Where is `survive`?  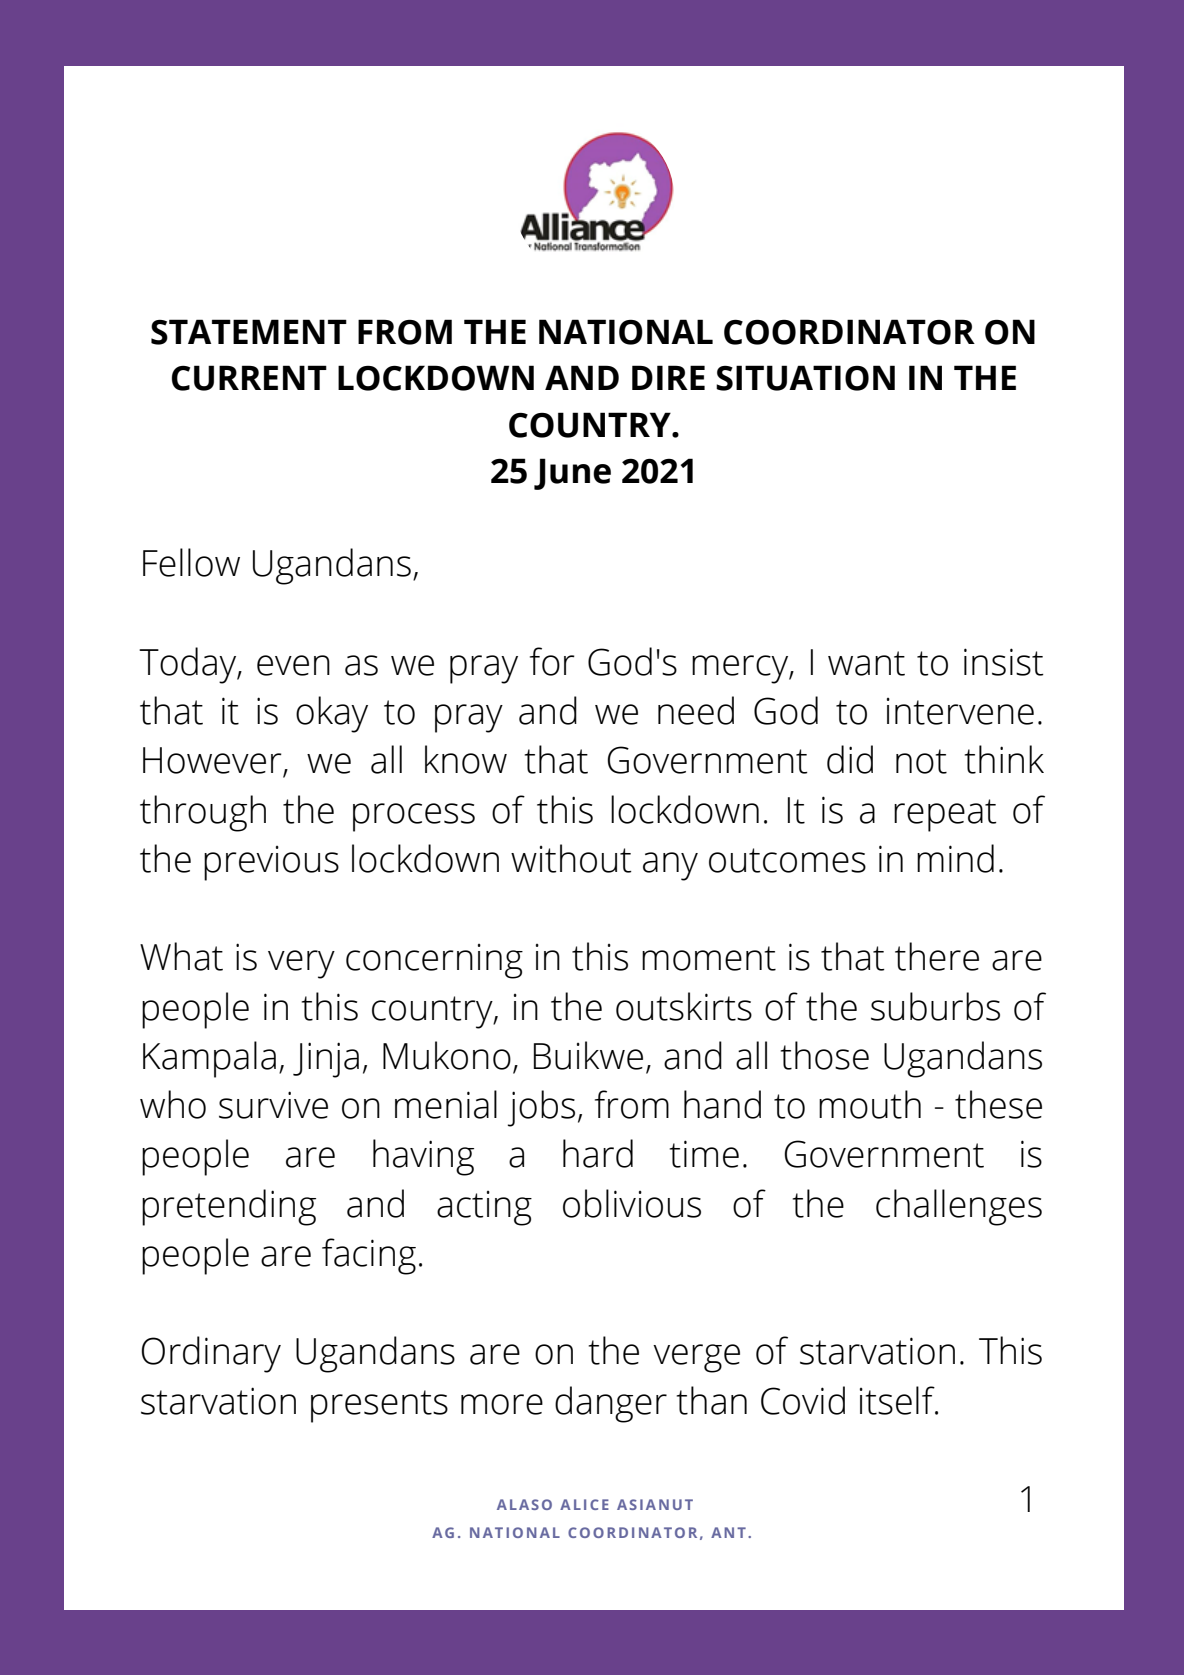
survive is located at coordinates (273, 1105).
